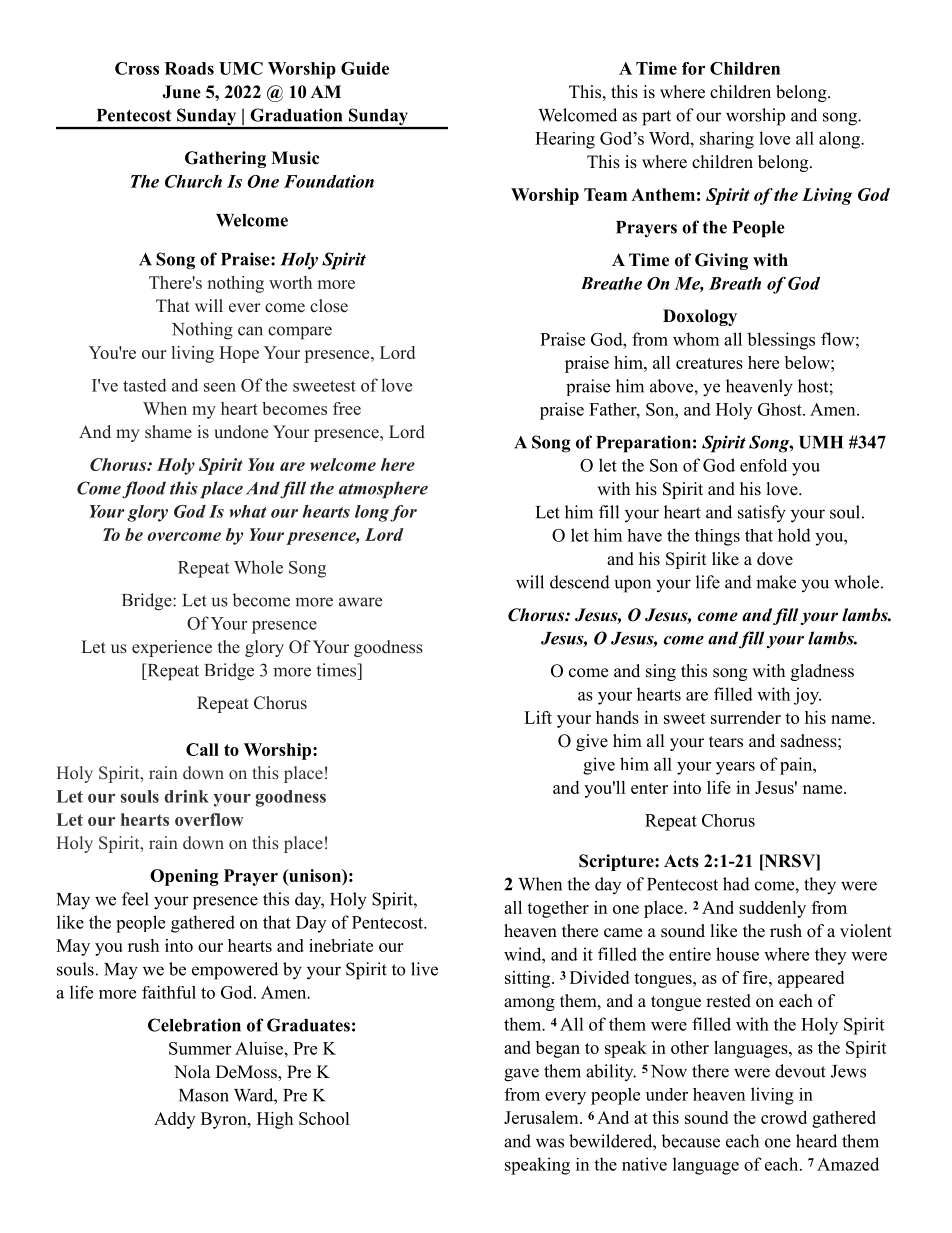 This image has height=1233, width=952. I want to click on Preparation, so click(643, 444).
